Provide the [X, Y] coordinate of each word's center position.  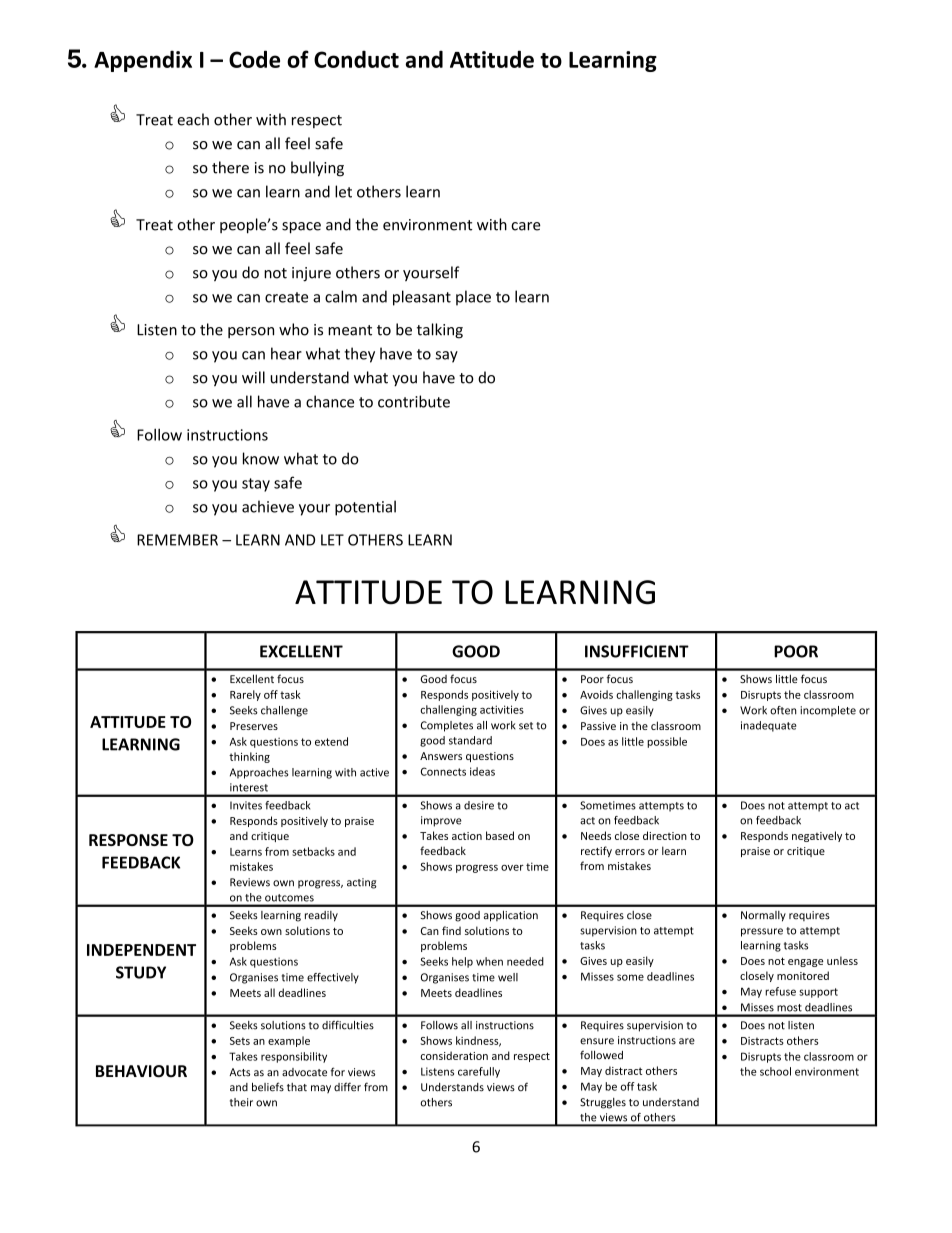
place [473, 298]
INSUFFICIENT [637, 651]
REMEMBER [177, 540]
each [193, 119]
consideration [454, 1055]
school [775, 1071]
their [241, 1102]
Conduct [356, 59]
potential [365, 508]
